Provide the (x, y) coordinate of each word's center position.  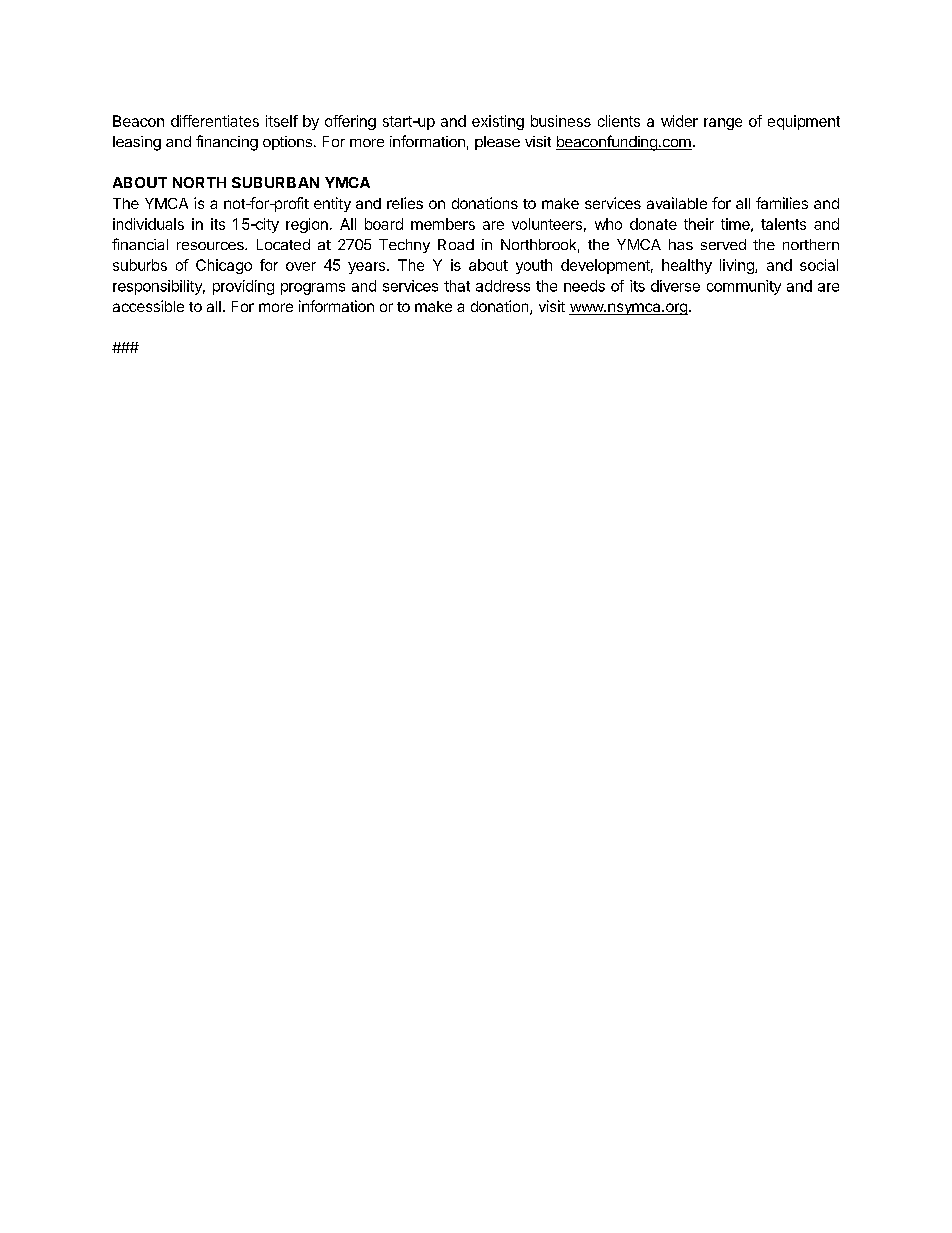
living (738, 266)
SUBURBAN (275, 182)
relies (405, 203)
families (782, 203)
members (443, 224)
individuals (148, 224)
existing (498, 122)
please (497, 143)
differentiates (215, 121)
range (723, 124)
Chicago (224, 266)
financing (227, 143)
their (699, 224)
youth (534, 266)
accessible (148, 306)
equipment (804, 122)
